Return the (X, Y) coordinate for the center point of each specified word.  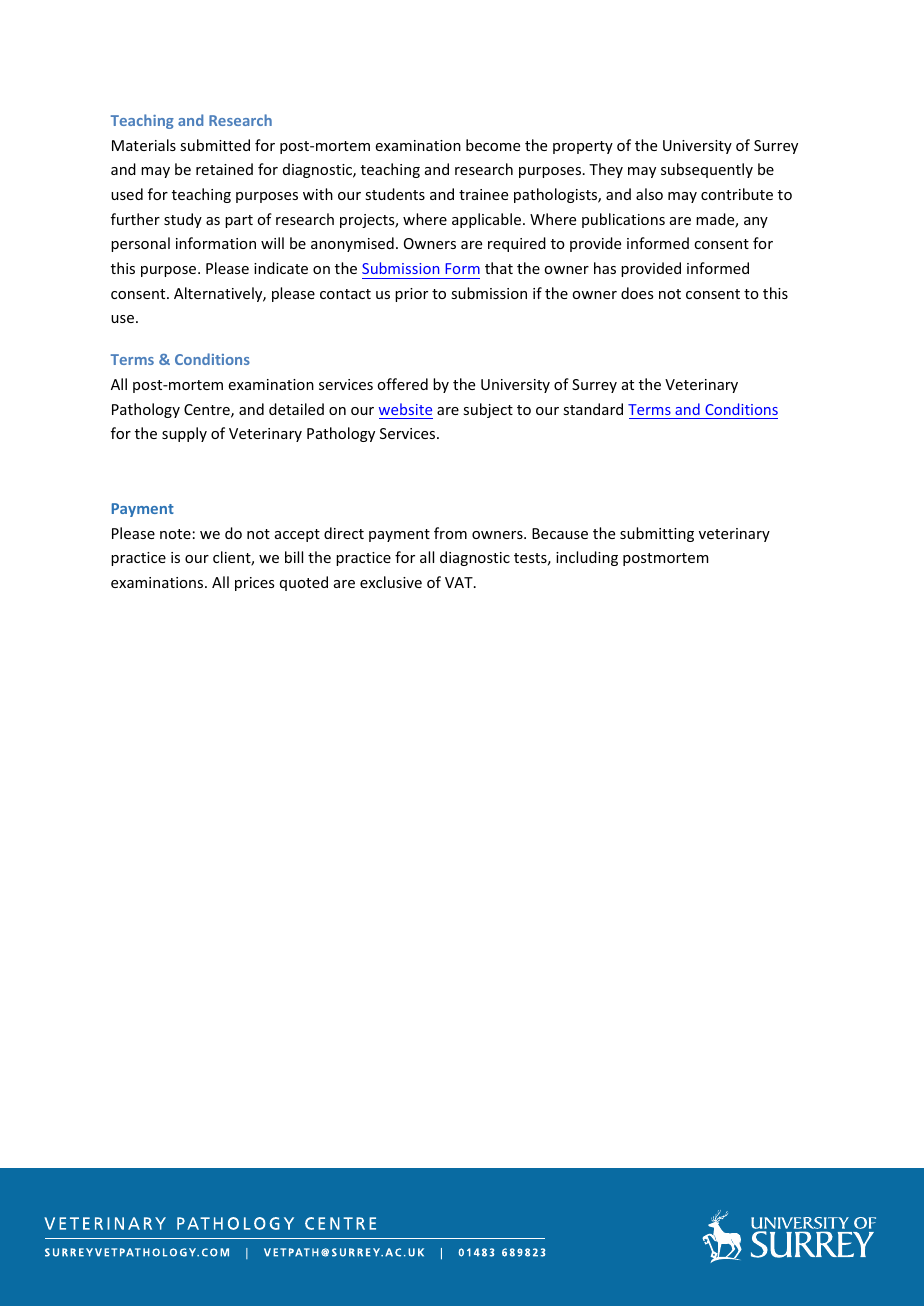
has (605, 268)
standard (593, 409)
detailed (296, 409)
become (493, 145)
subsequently (707, 170)
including (587, 558)
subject (488, 410)
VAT (460, 582)
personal (140, 244)
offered (402, 384)
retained (224, 169)
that (499, 268)
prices (254, 584)
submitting (657, 534)
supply (184, 434)
